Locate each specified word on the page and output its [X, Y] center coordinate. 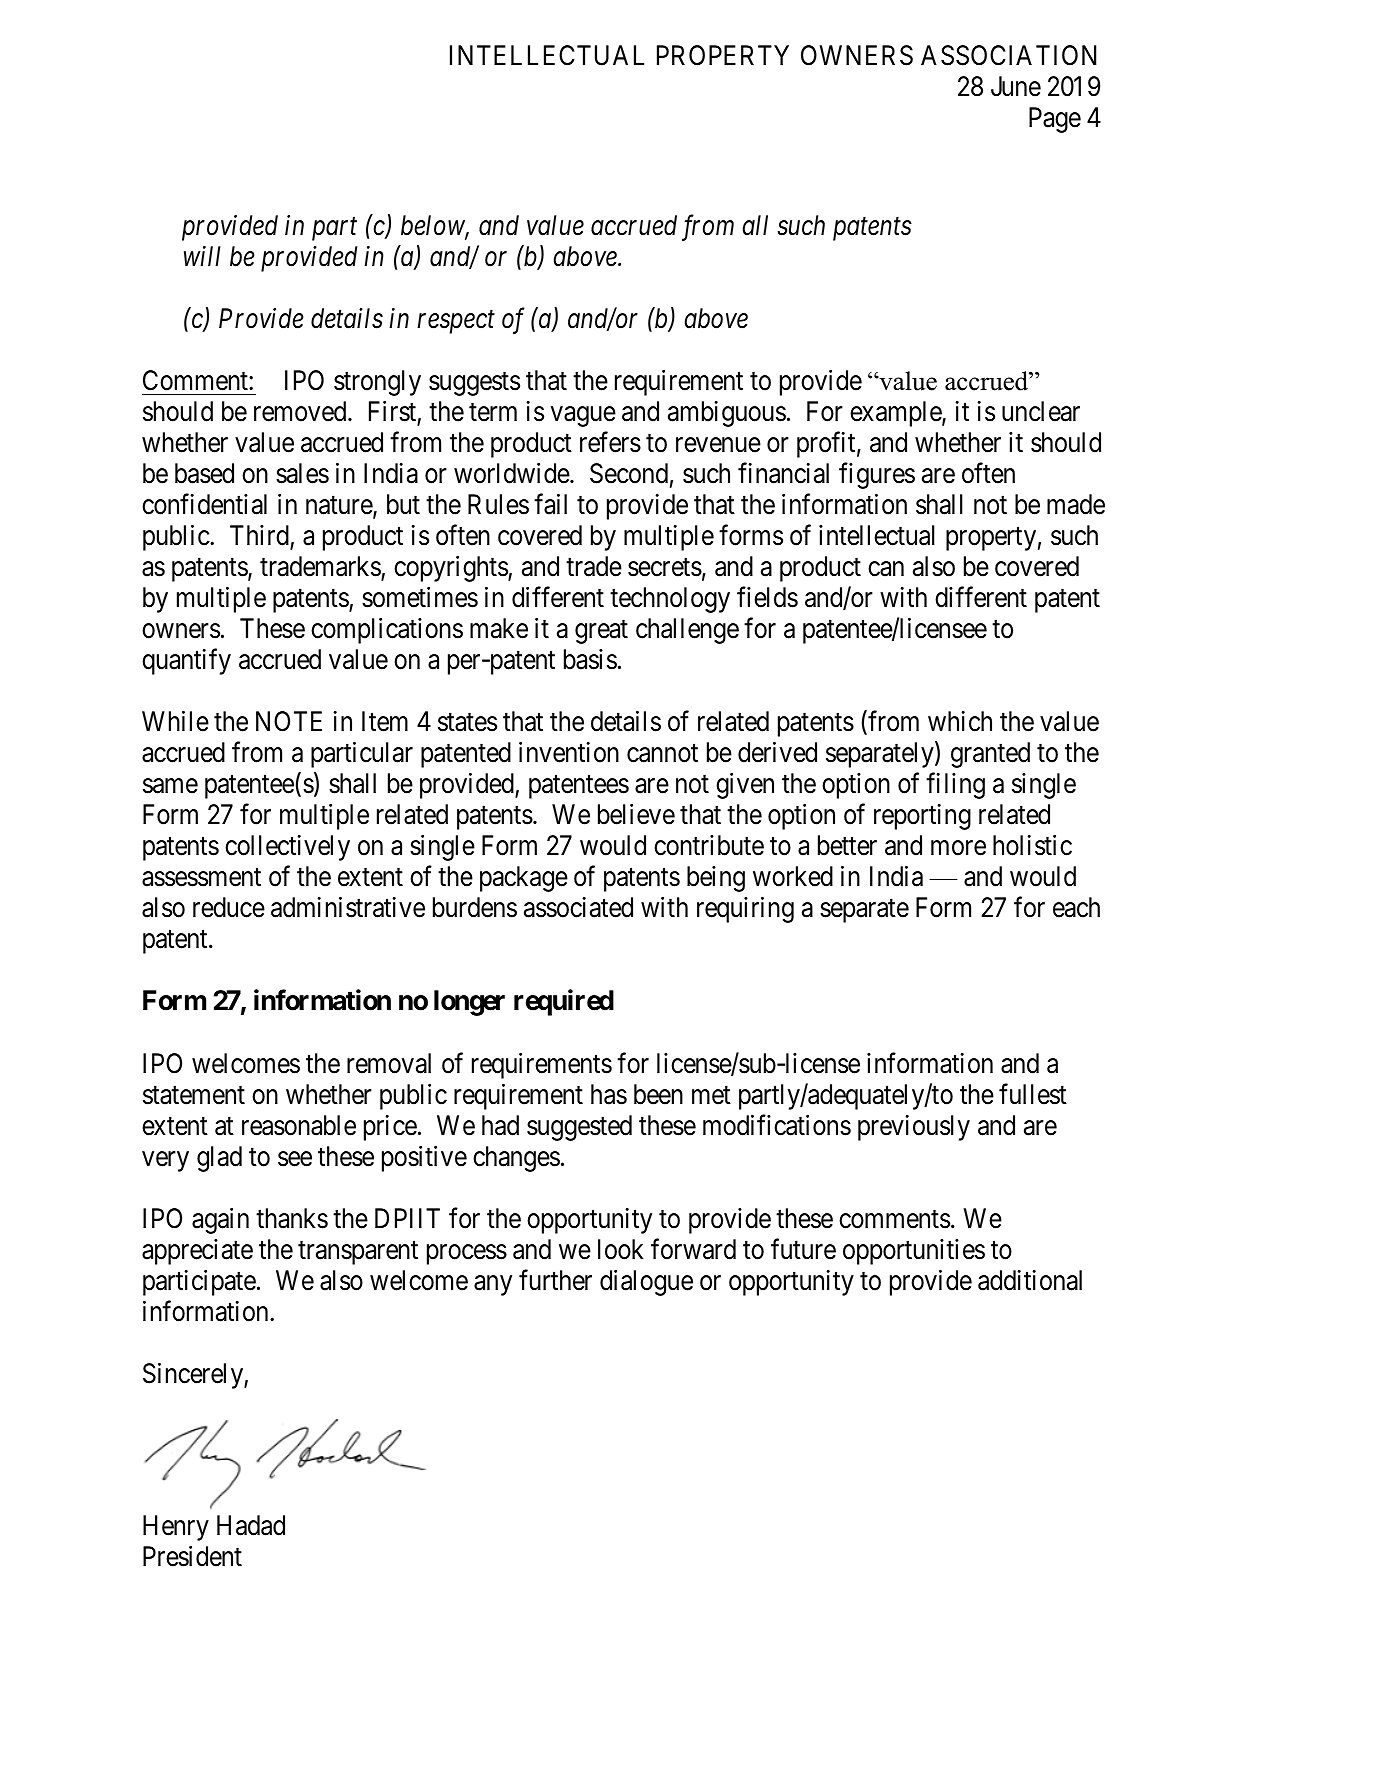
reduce [229, 907]
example [896, 414]
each [1076, 907]
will [202, 256]
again [220, 1221]
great [601, 632]
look [621, 1249]
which [960, 721]
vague [583, 417]
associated [578, 907]
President [192, 1556]
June [1016, 86]
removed [301, 411]
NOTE [289, 721]
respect [456, 322]
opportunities [914, 1252]
